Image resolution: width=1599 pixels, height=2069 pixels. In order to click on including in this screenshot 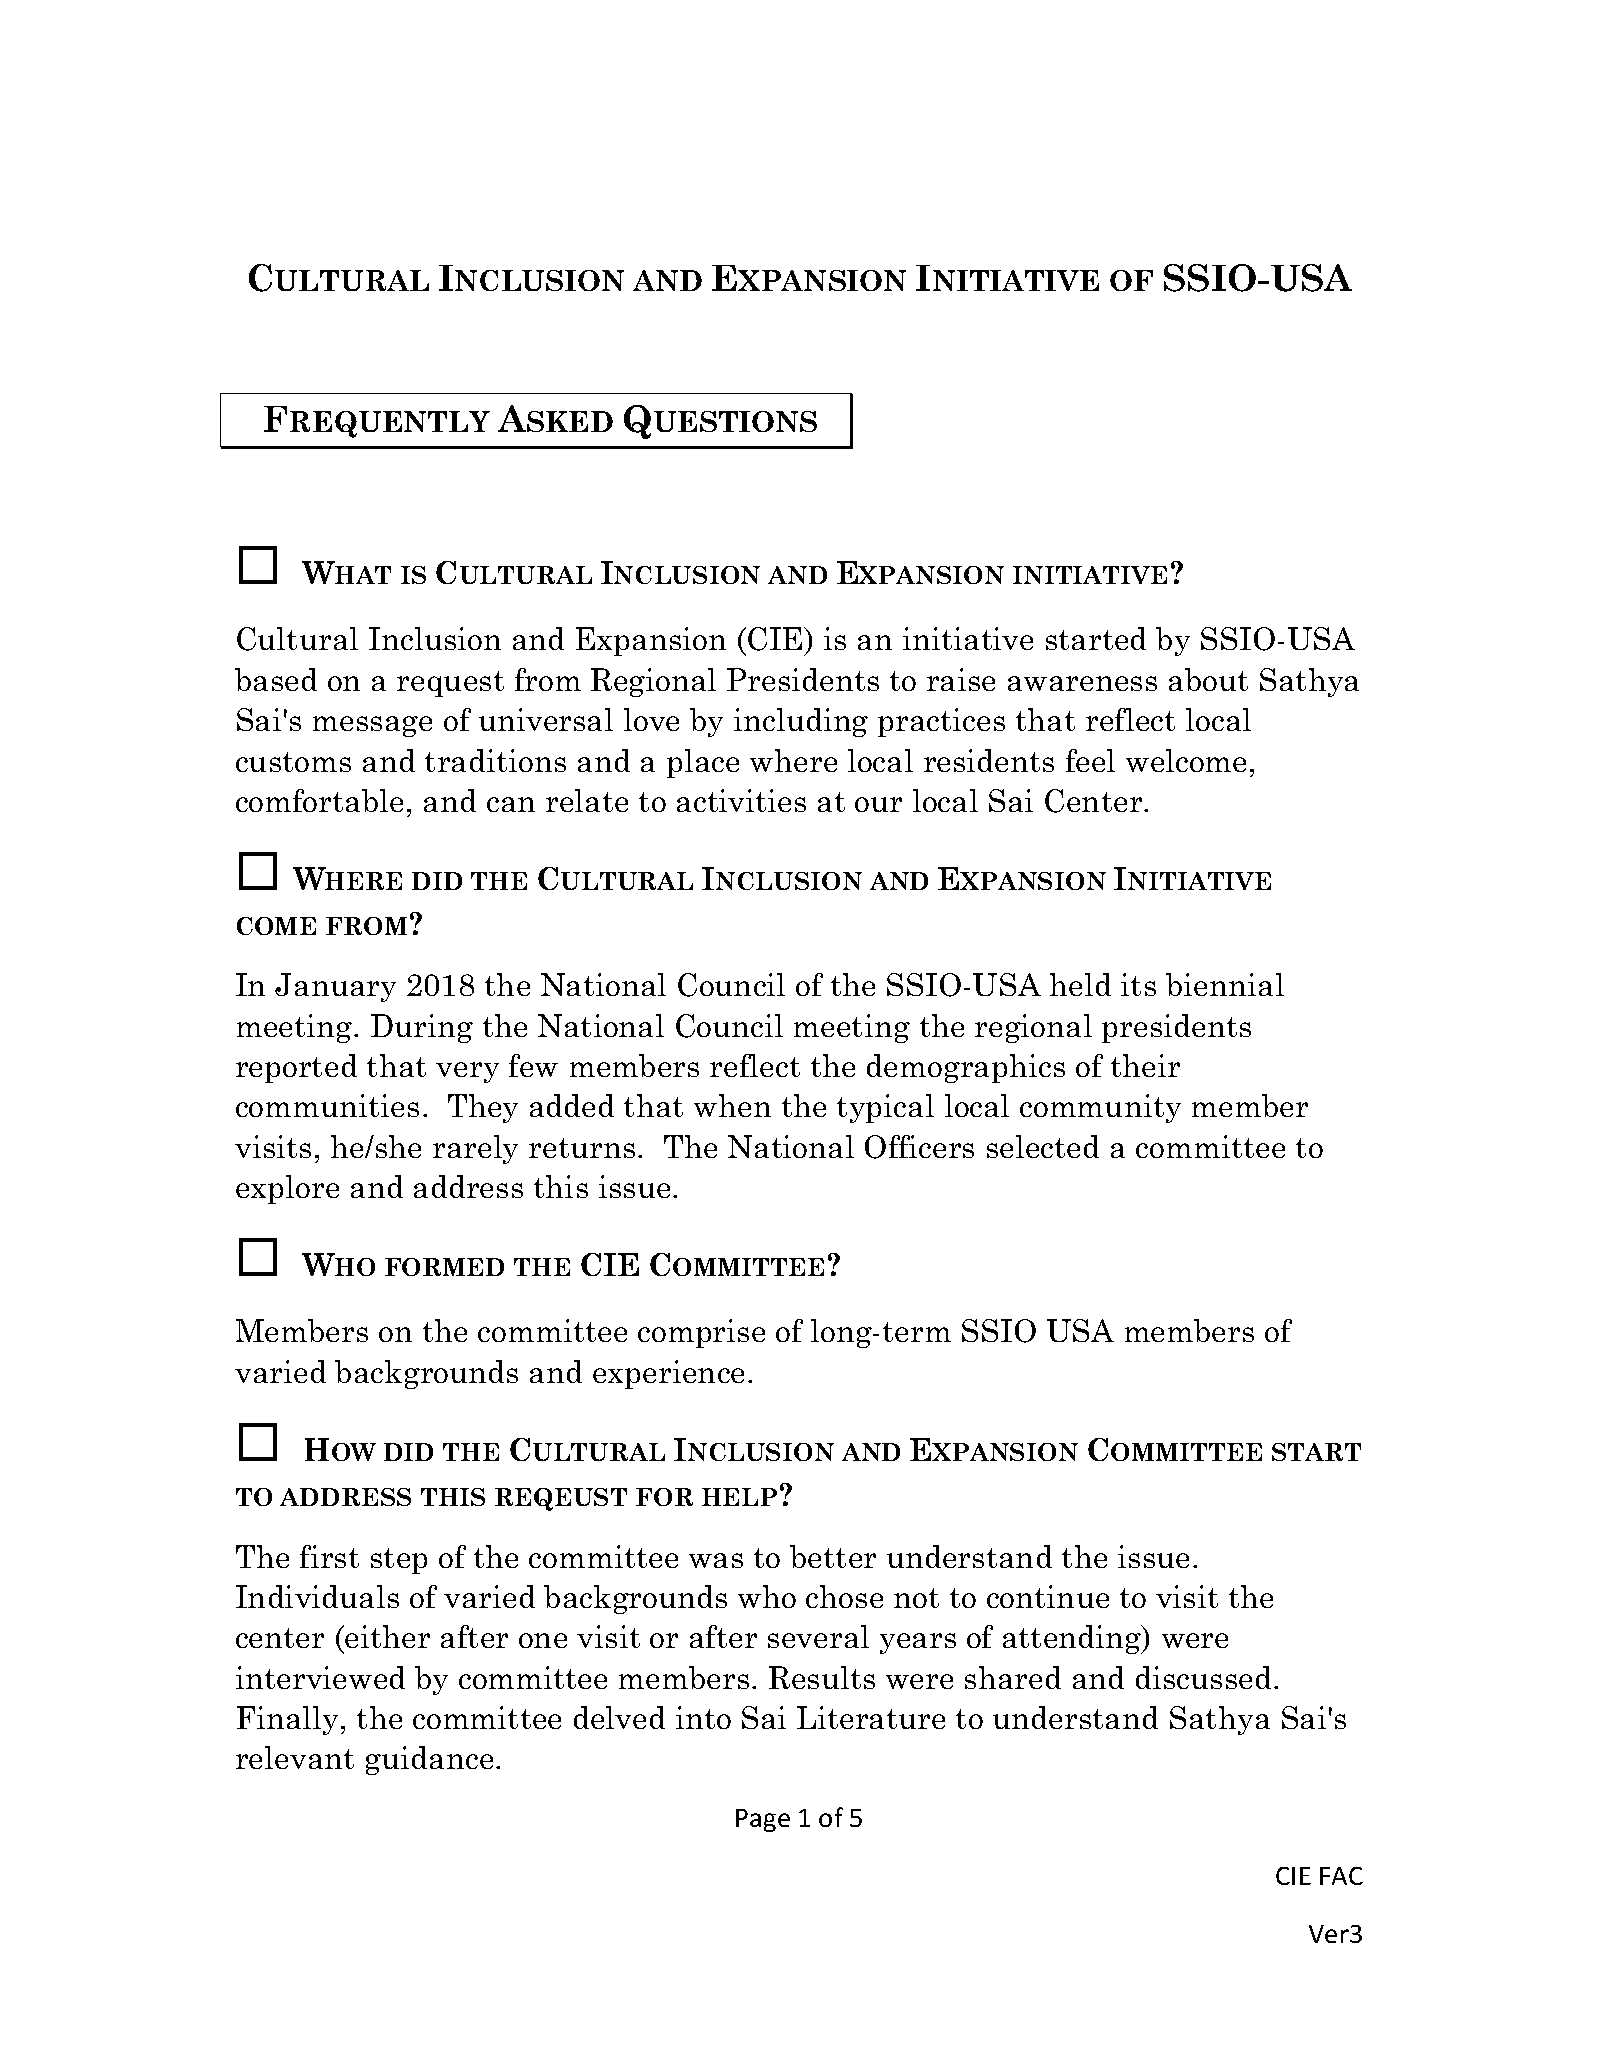, I will do `click(801, 722)`.
